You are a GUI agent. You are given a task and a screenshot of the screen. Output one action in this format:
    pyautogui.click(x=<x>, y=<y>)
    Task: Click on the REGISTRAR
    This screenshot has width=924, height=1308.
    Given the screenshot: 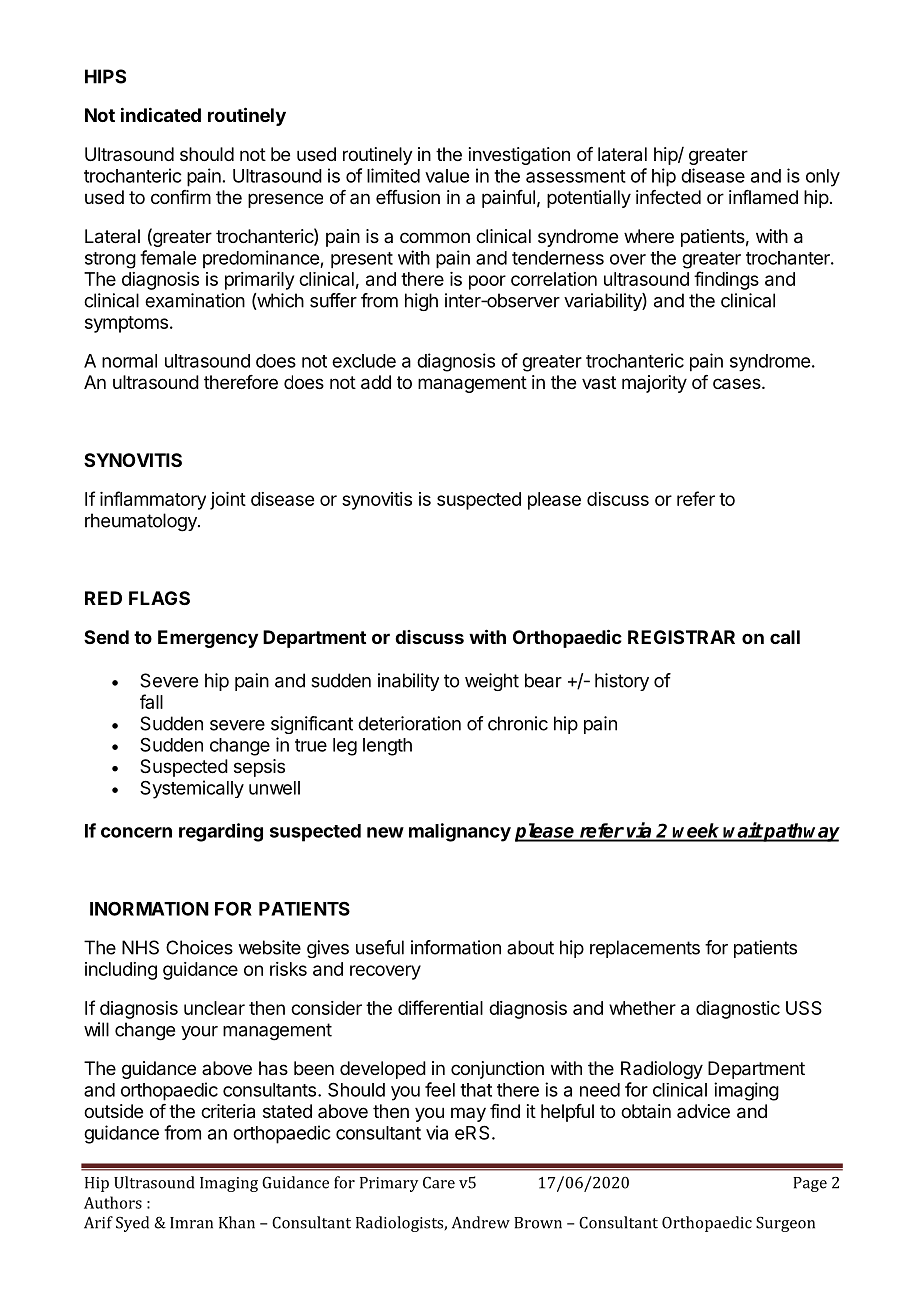 What is the action you would take?
    pyautogui.click(x=681, y=637)
